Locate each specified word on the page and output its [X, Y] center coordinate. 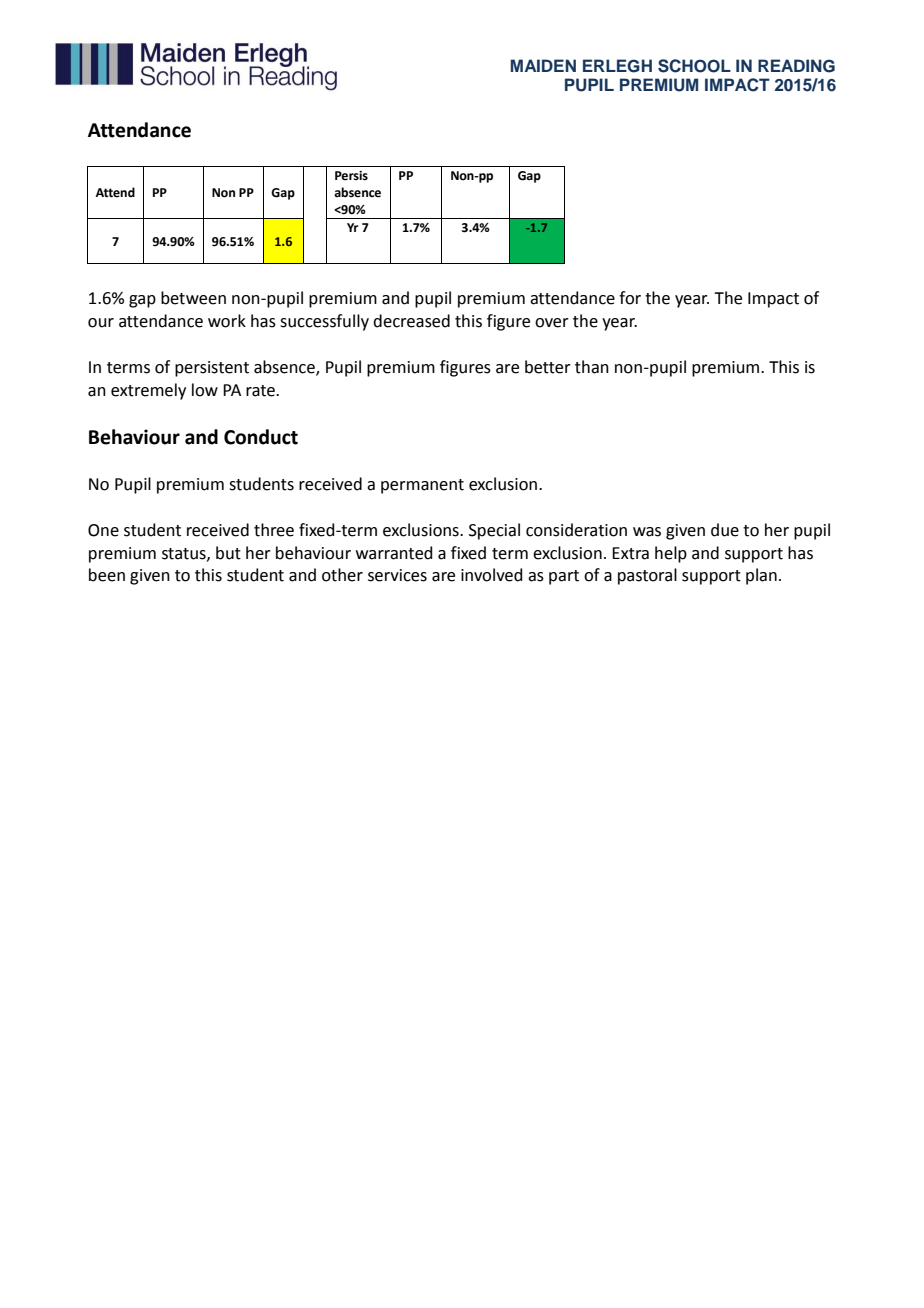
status [185, 554]
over [552, 323]
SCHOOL [694, 66]
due [725, 530]
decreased [411, 321]
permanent [422, 486]
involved [492, 575]
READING [796, 66]
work [227, 321]
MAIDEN [543, 65]
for [630, 298]
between [193, 298]
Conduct [261, 437]
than [592, 367]
